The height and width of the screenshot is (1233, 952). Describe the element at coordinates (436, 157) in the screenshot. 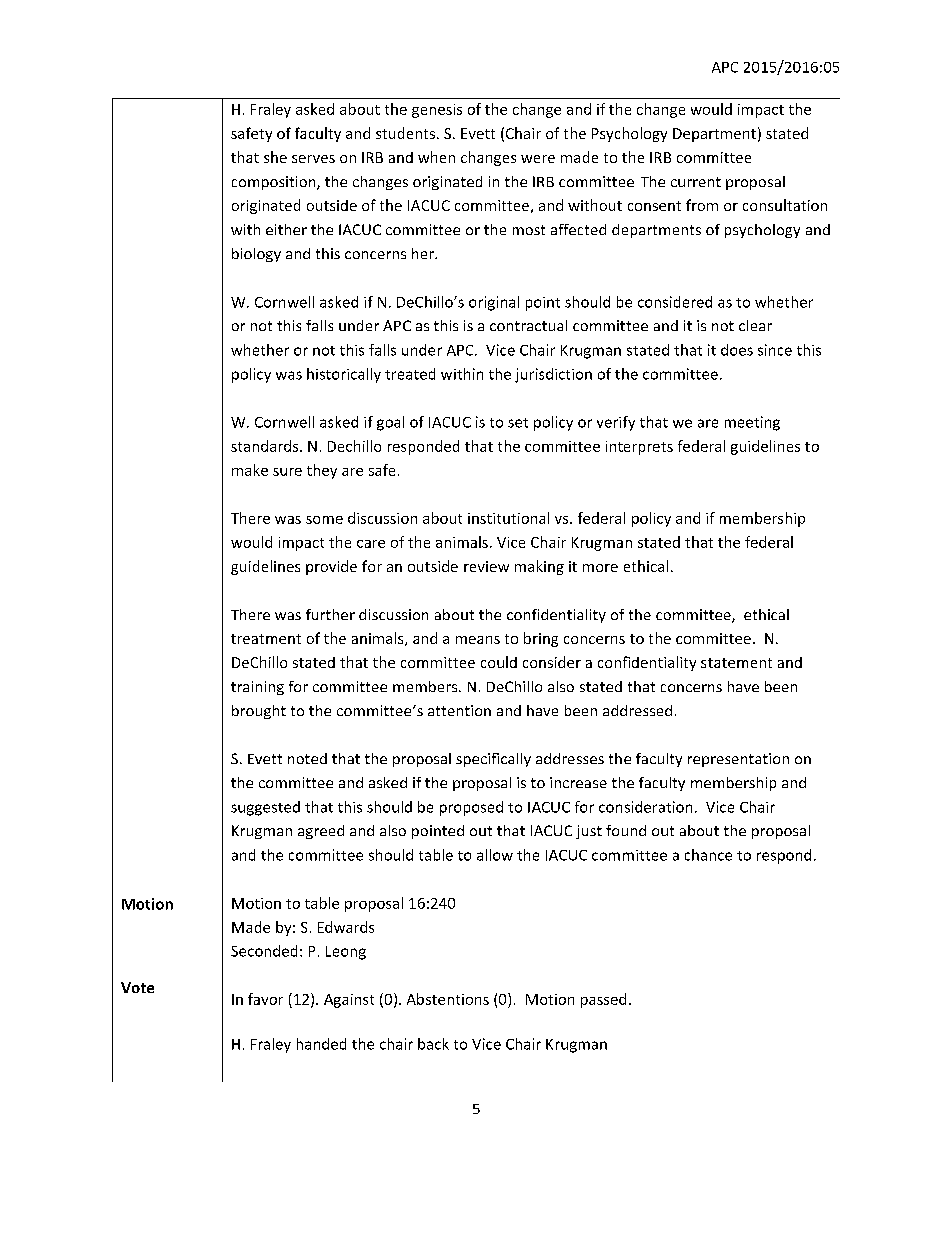

I see `when` at that location.
